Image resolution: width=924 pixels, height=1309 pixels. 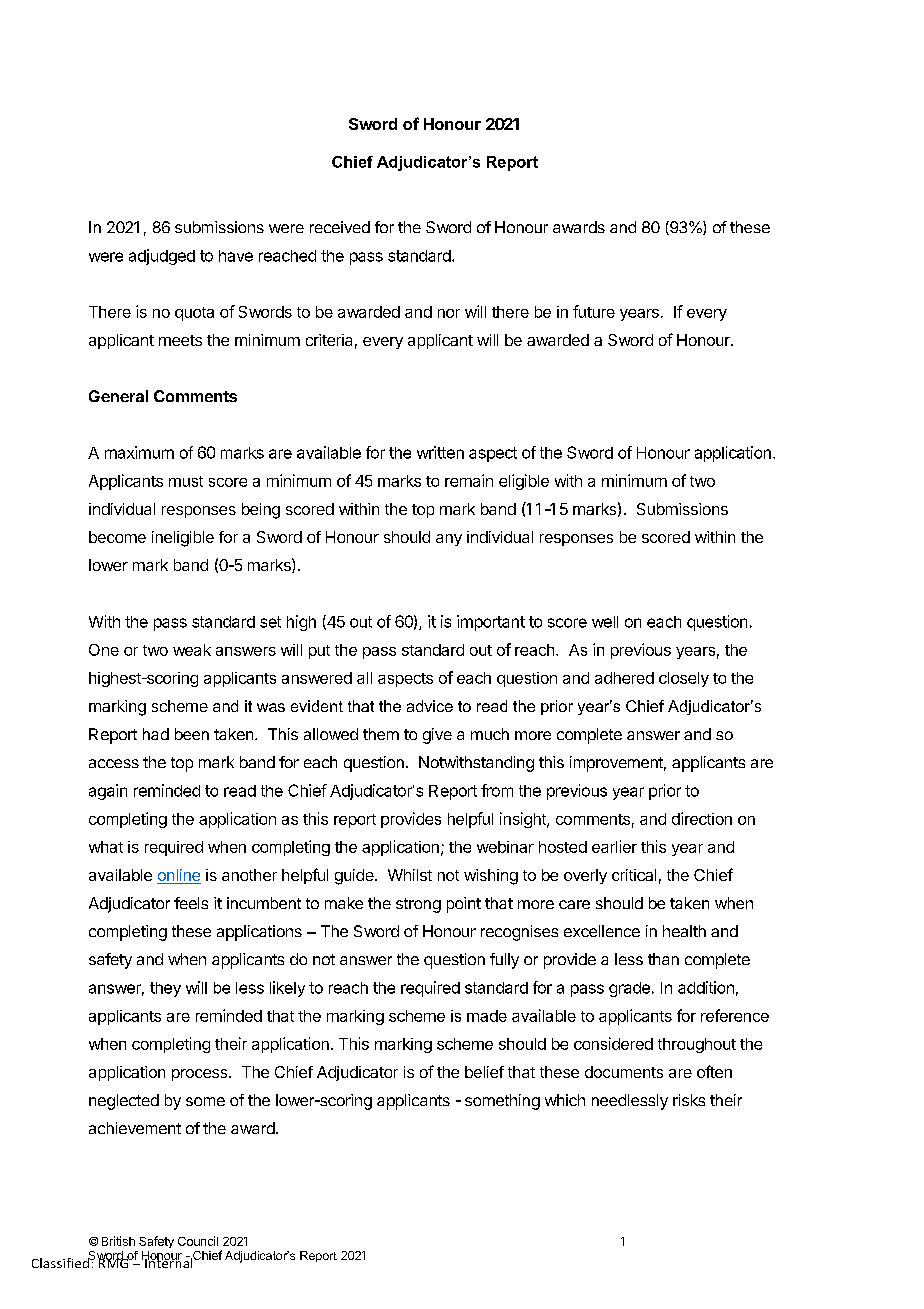 What do you see at coordinates (449, 540) in the screenshot?
I see `any` at bounding box center [449, 540].
